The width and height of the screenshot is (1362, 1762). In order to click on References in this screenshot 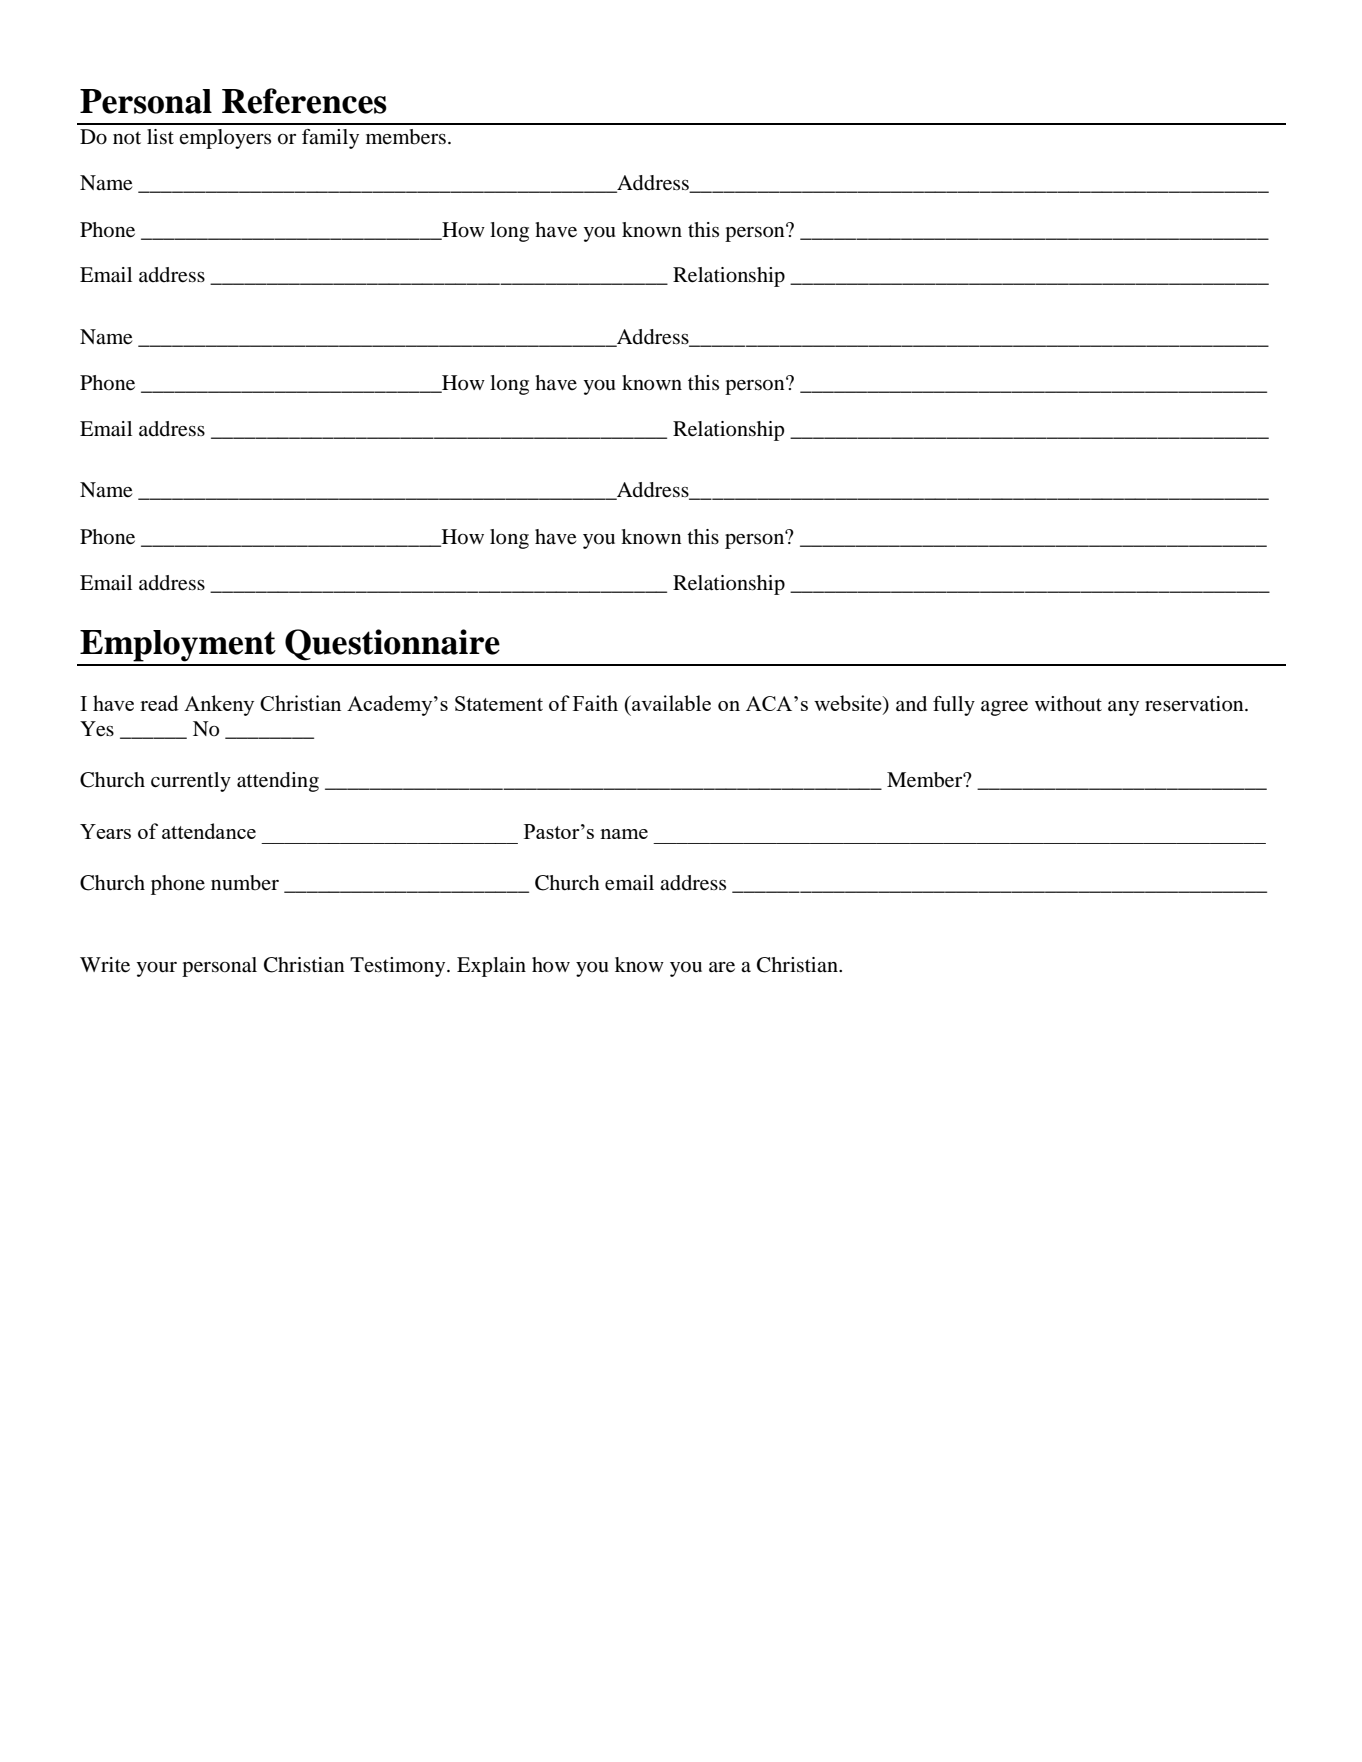, I will do `click(304, 101)`.
